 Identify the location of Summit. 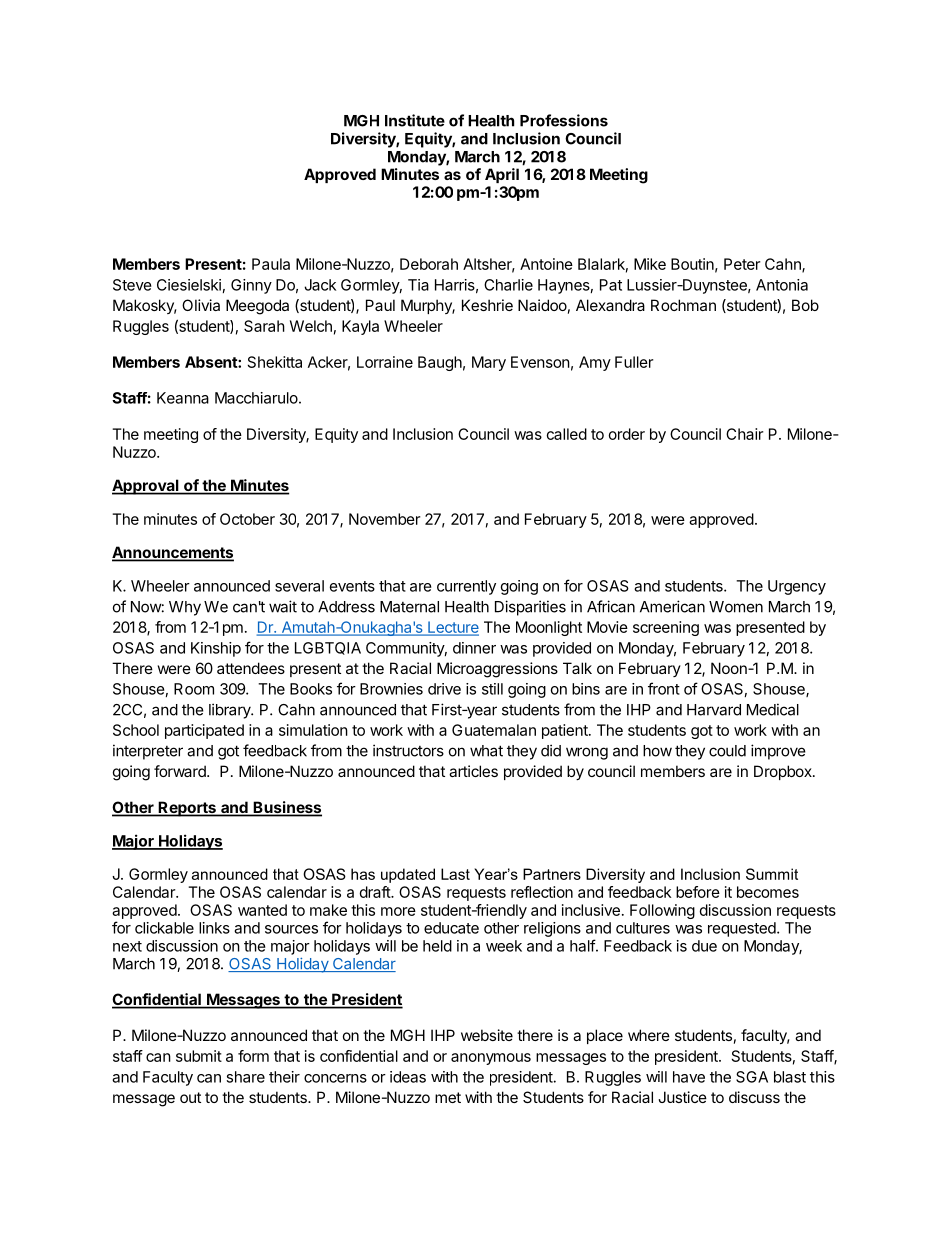
(772, 874).
